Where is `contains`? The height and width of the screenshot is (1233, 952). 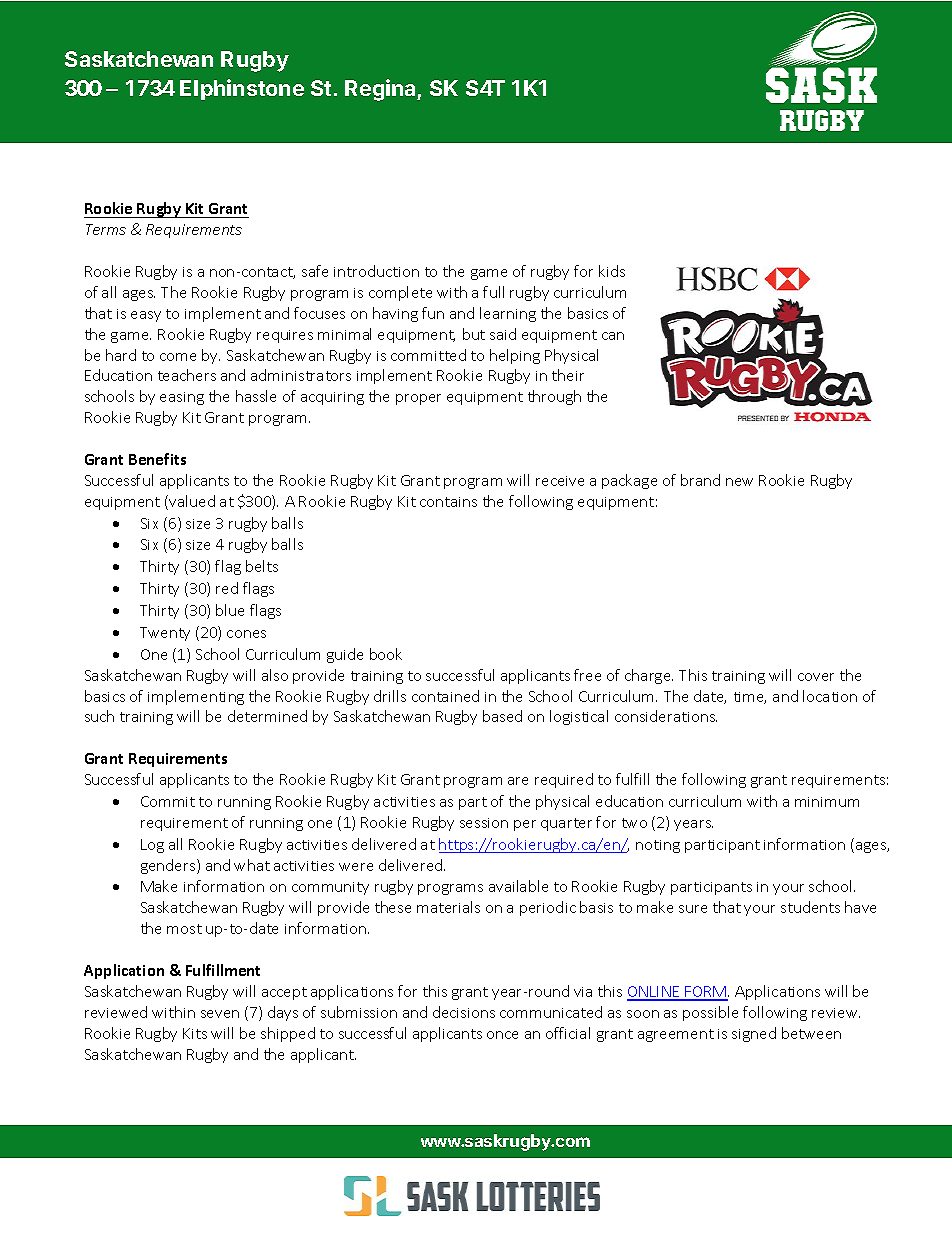 contains is located at coordinates (448, 502).
